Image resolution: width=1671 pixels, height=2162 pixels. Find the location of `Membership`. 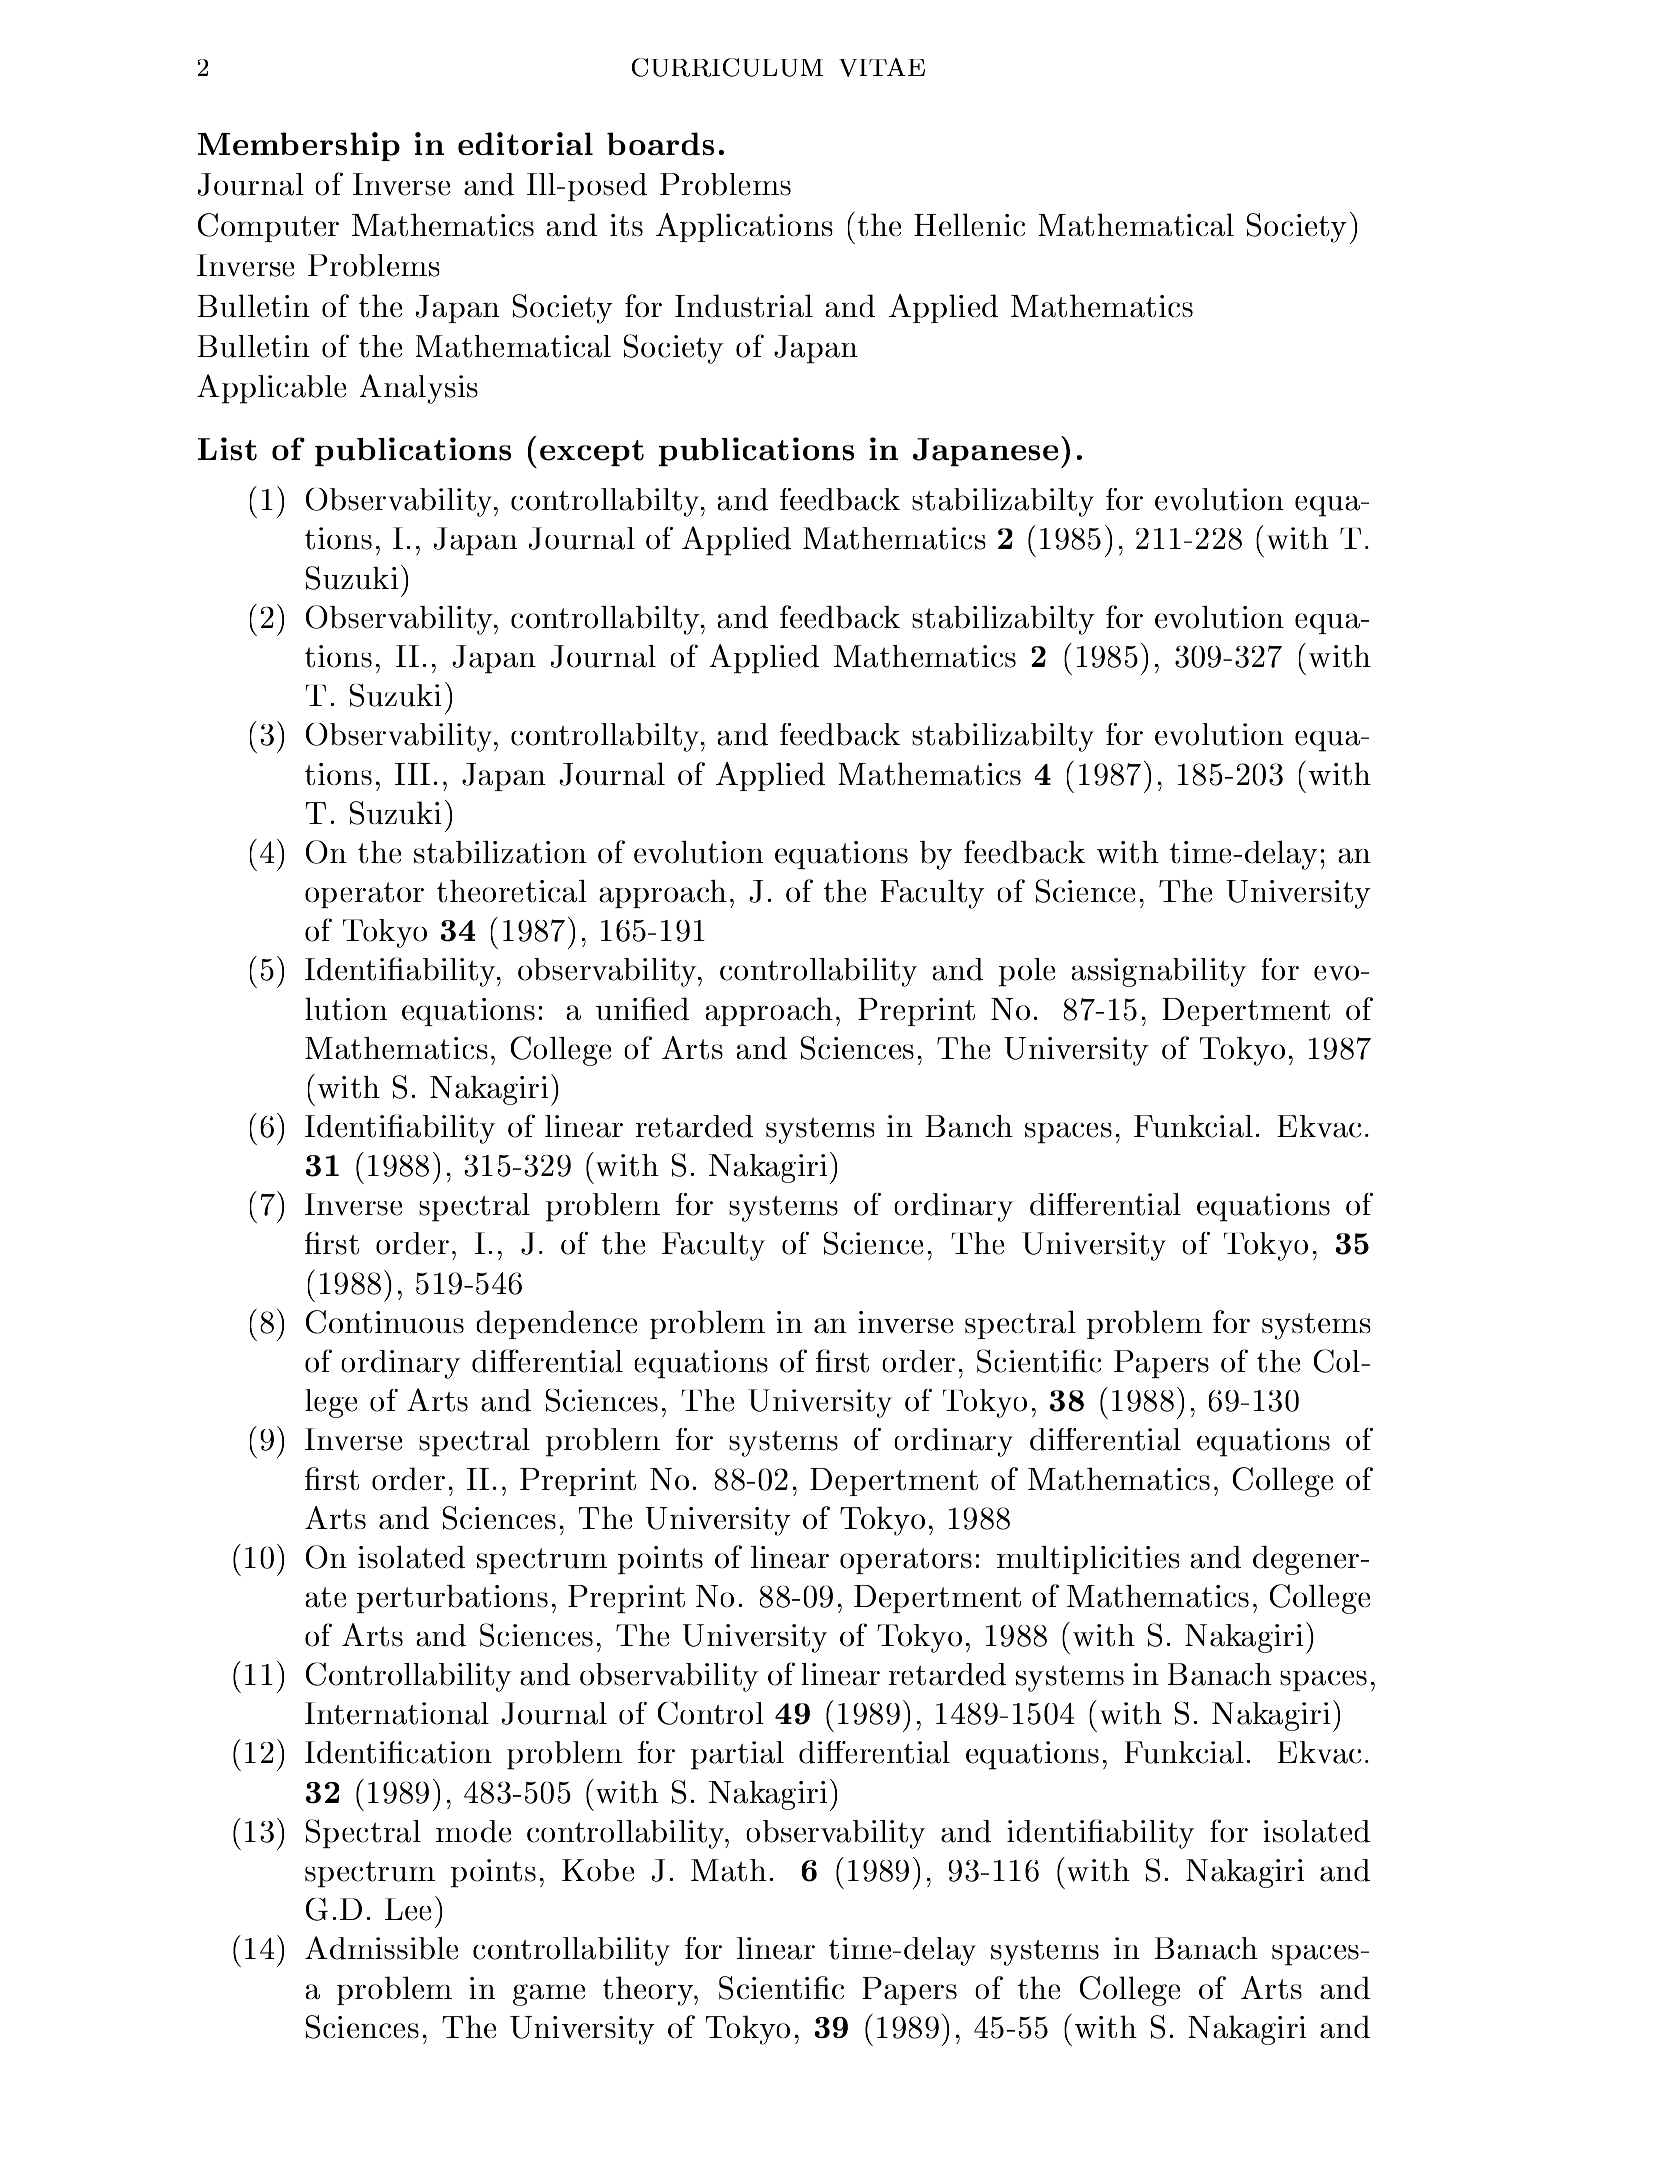

Membership is located at coordinates (299, 146).
